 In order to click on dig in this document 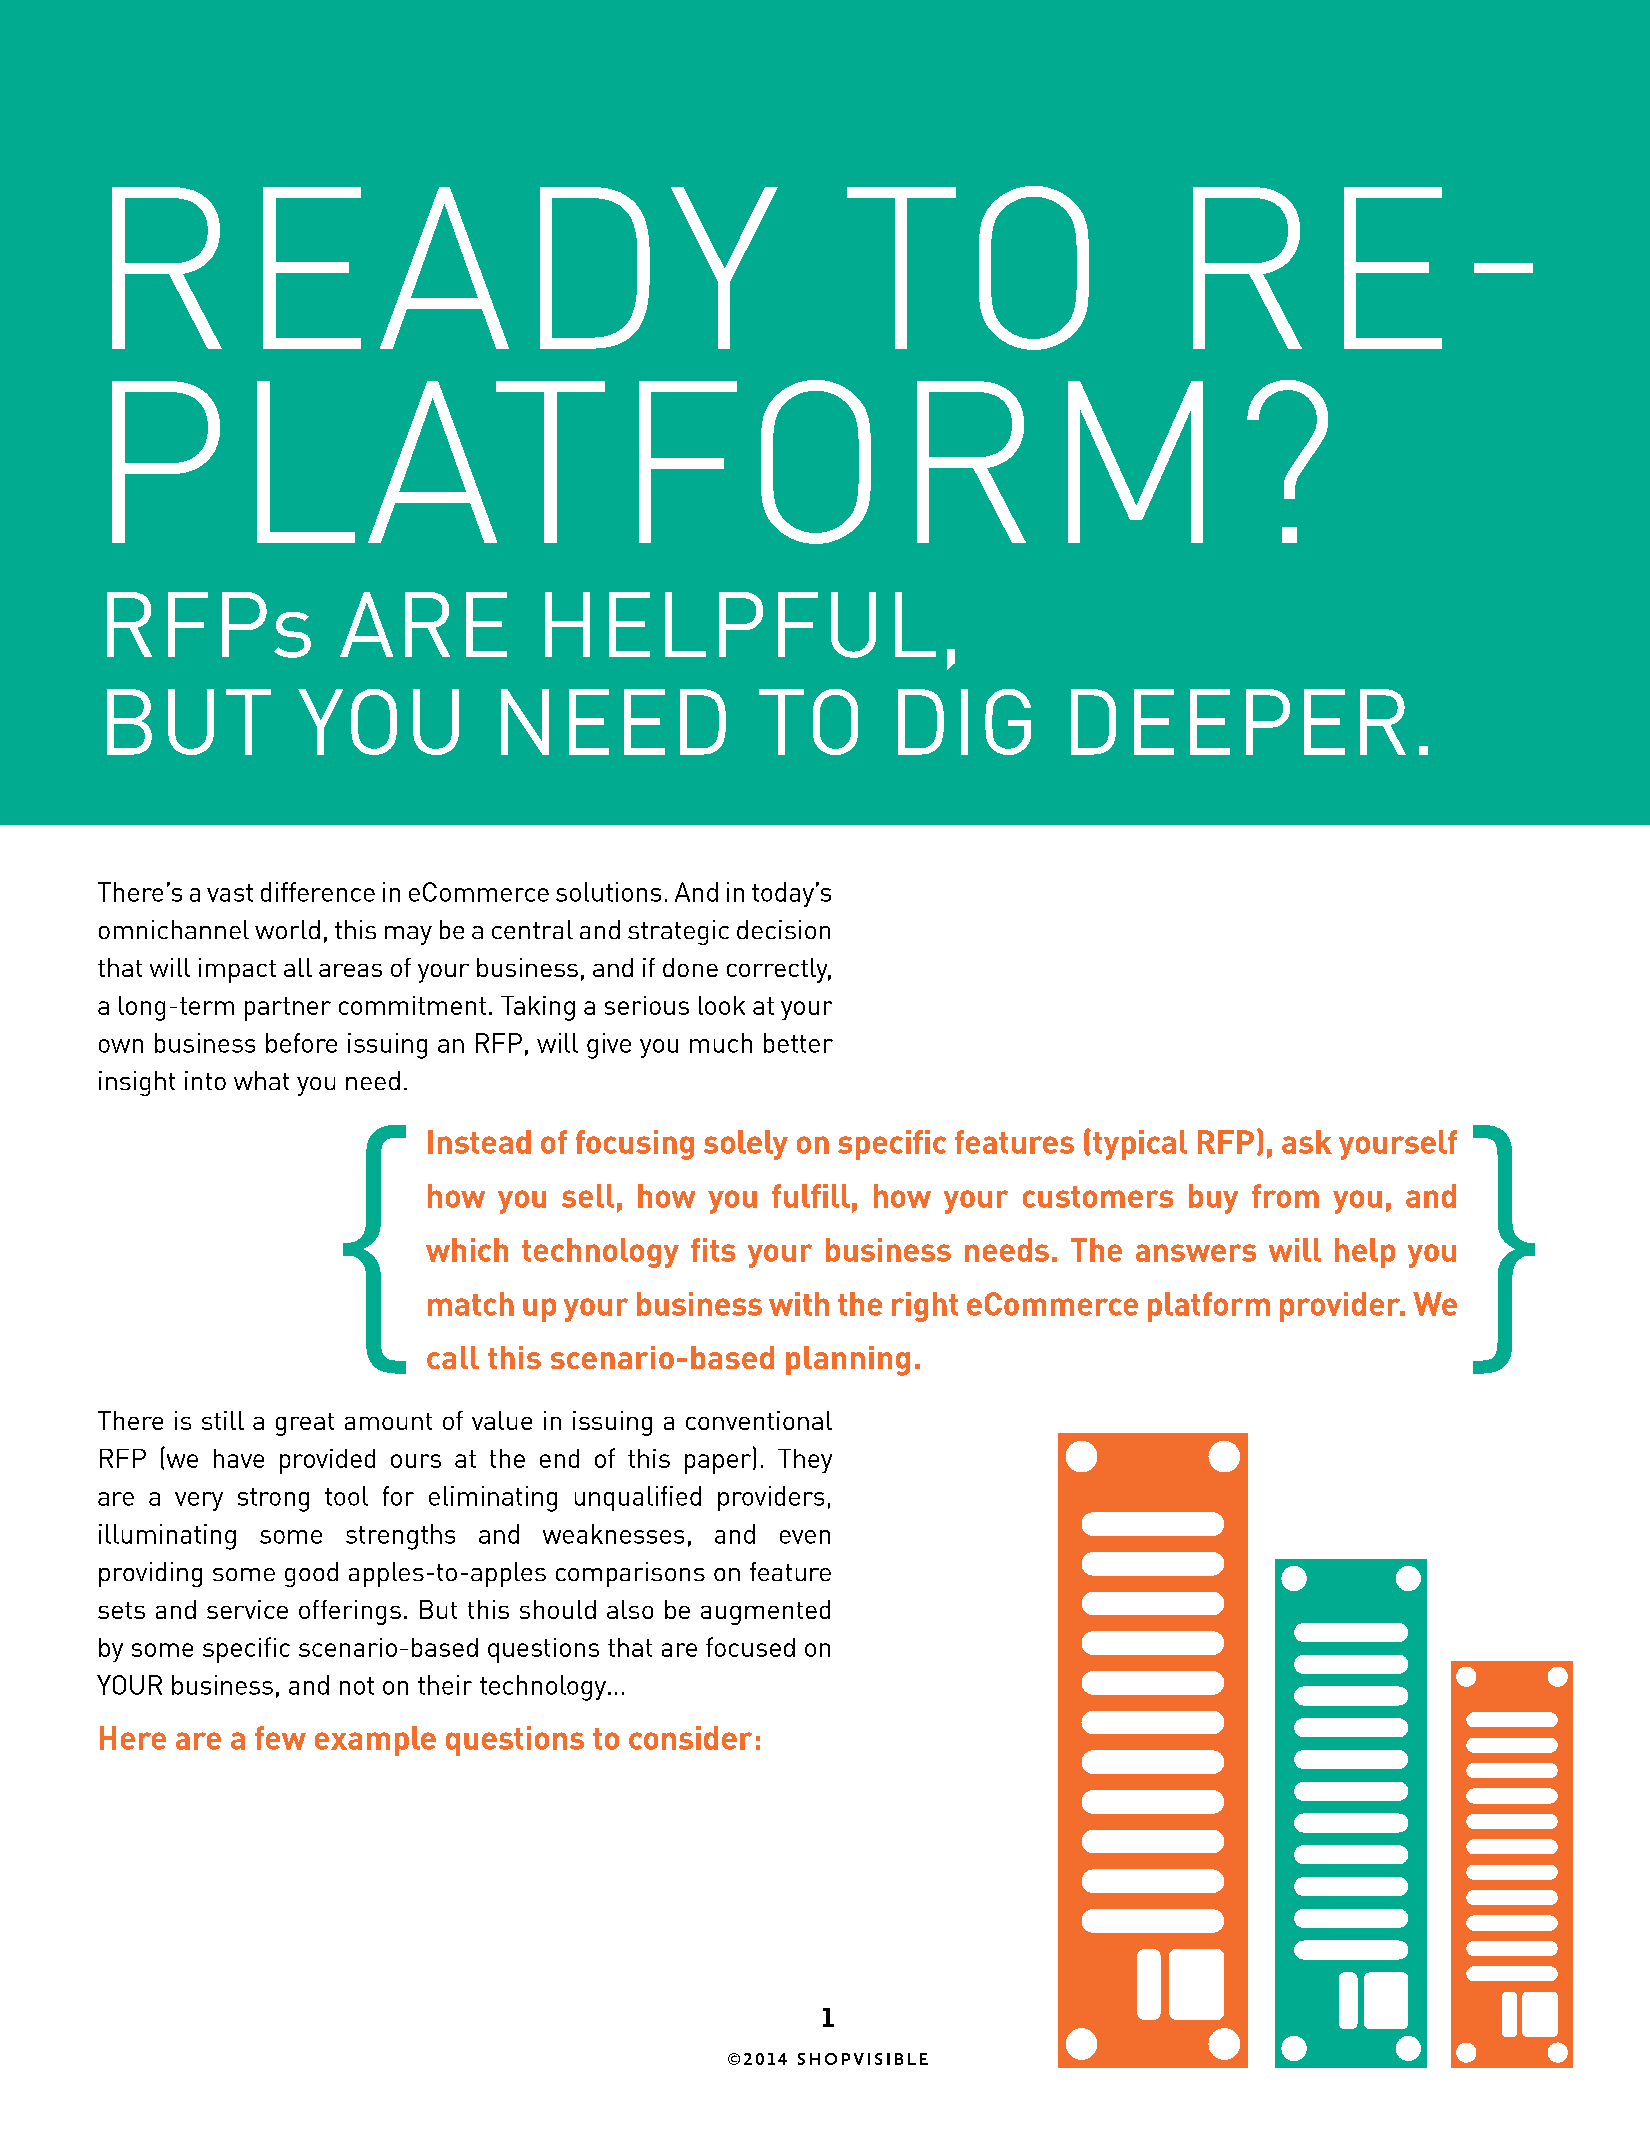, I will do `click(964, 722)`.
